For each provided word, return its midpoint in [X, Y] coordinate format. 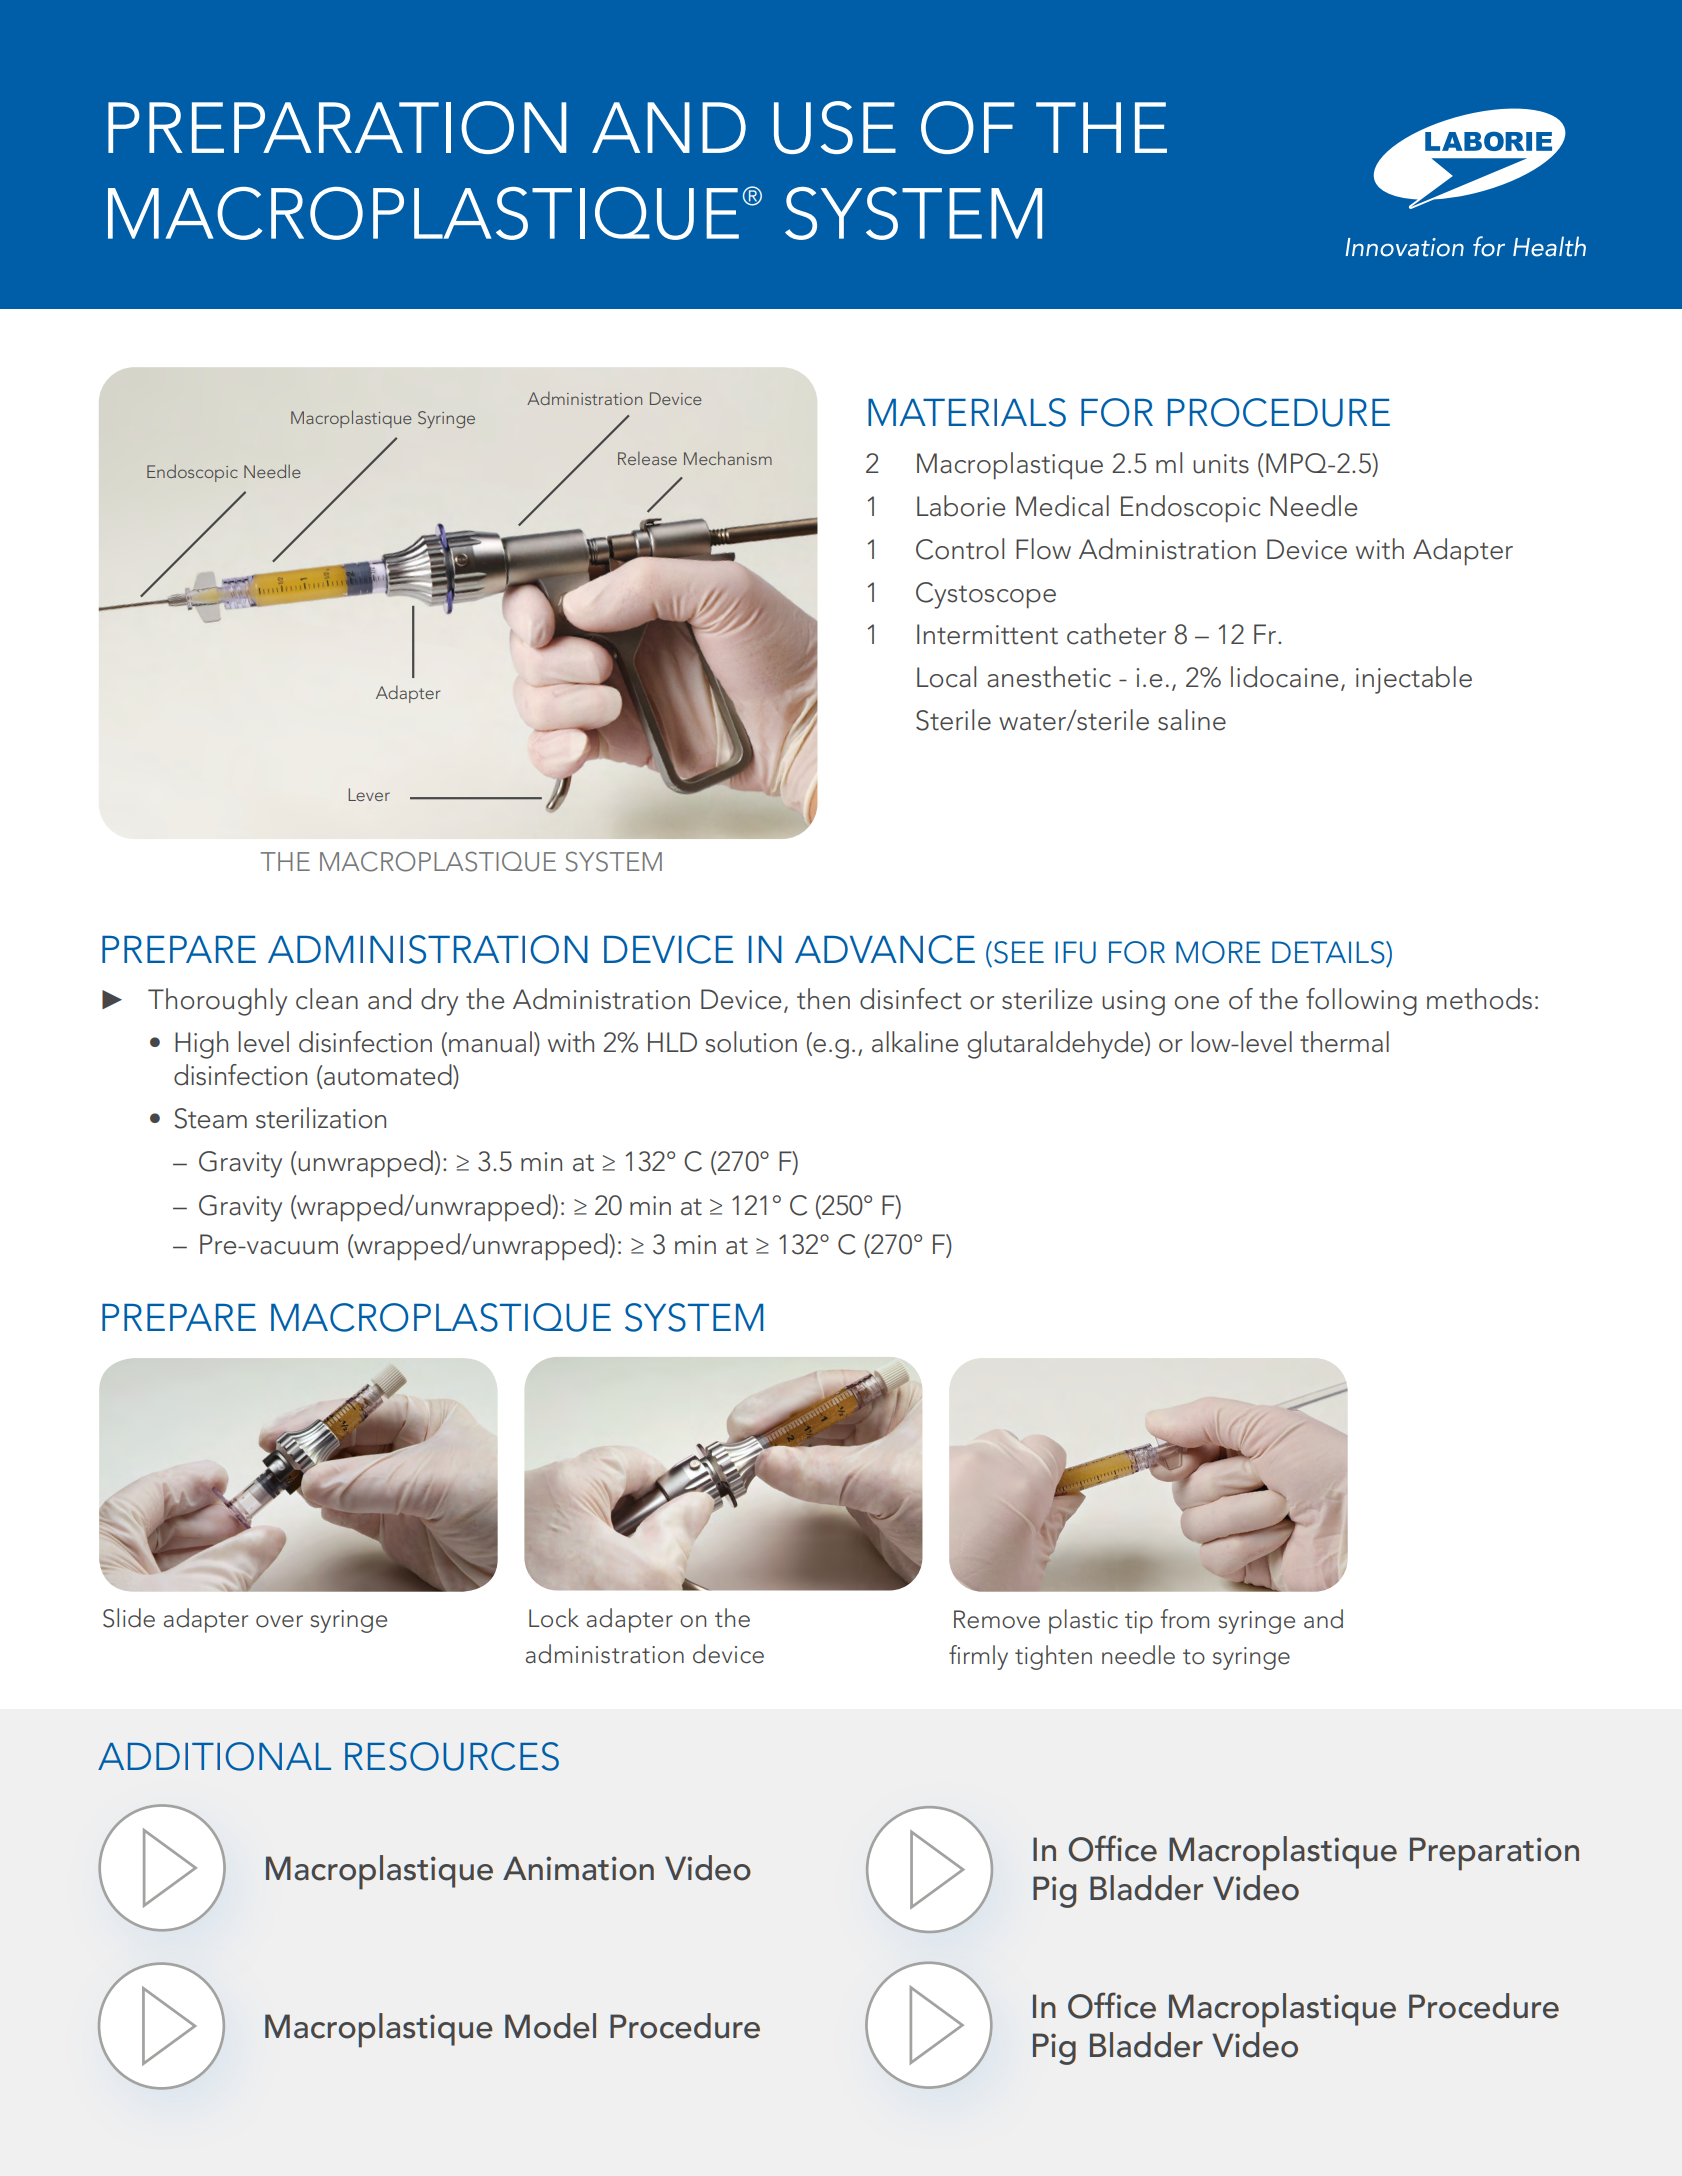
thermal [1344, 1042]
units [1221, 464]
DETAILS [1329, 952]
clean [327, 999]
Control [960, 549]
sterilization [321, 1118]
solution [751, 1042]
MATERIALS [967, 412]
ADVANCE [885, 949]
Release [647, 458]
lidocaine [1284, 677]
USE [835, 127]
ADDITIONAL [214, 1756]
